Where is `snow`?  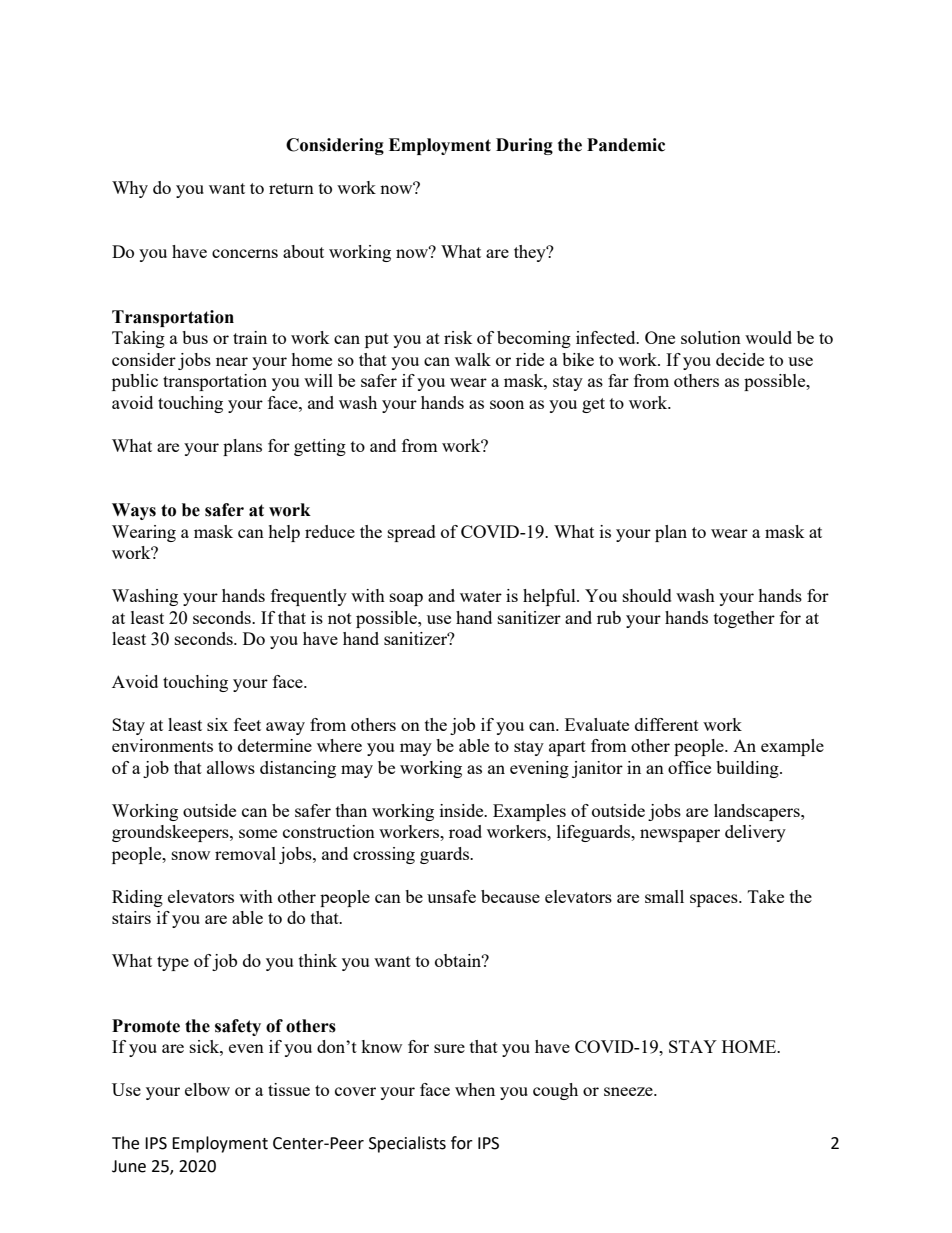
snow is located at coordinates (191, 855).
